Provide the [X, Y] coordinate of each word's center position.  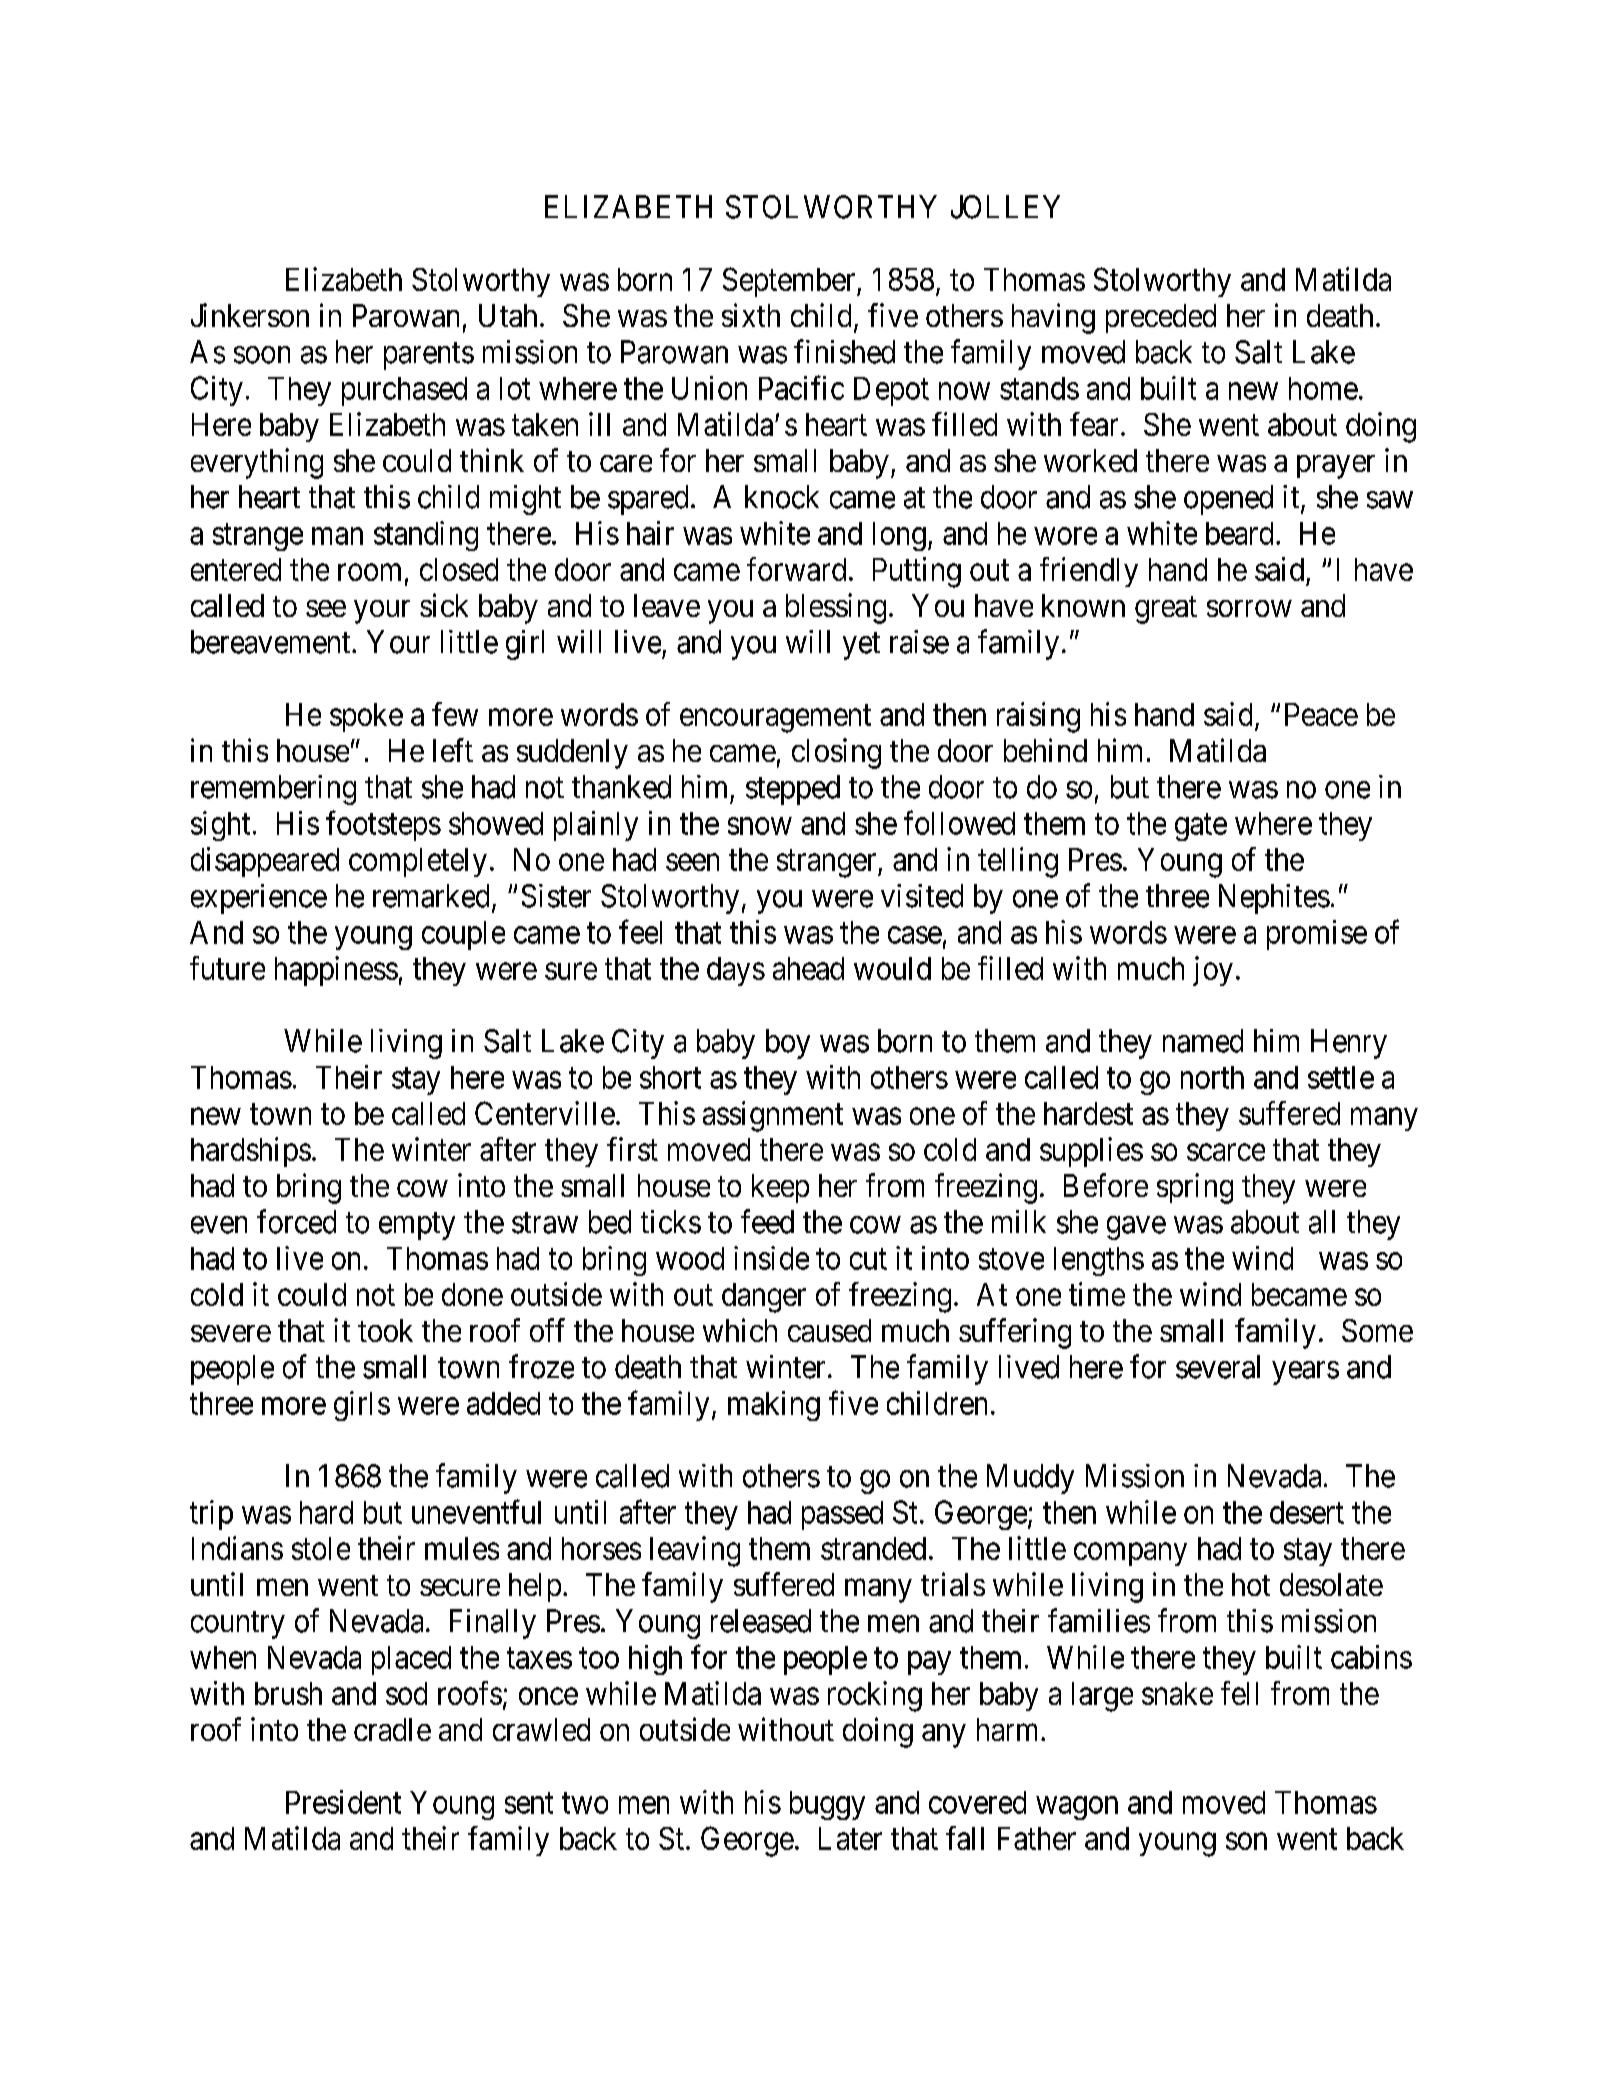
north [1212, 1077]
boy [788, 1044]
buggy [827, 1805]
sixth [751, 315]
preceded [1161, 318]
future [227, 968]
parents [429, 356]
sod [406, 1693]
